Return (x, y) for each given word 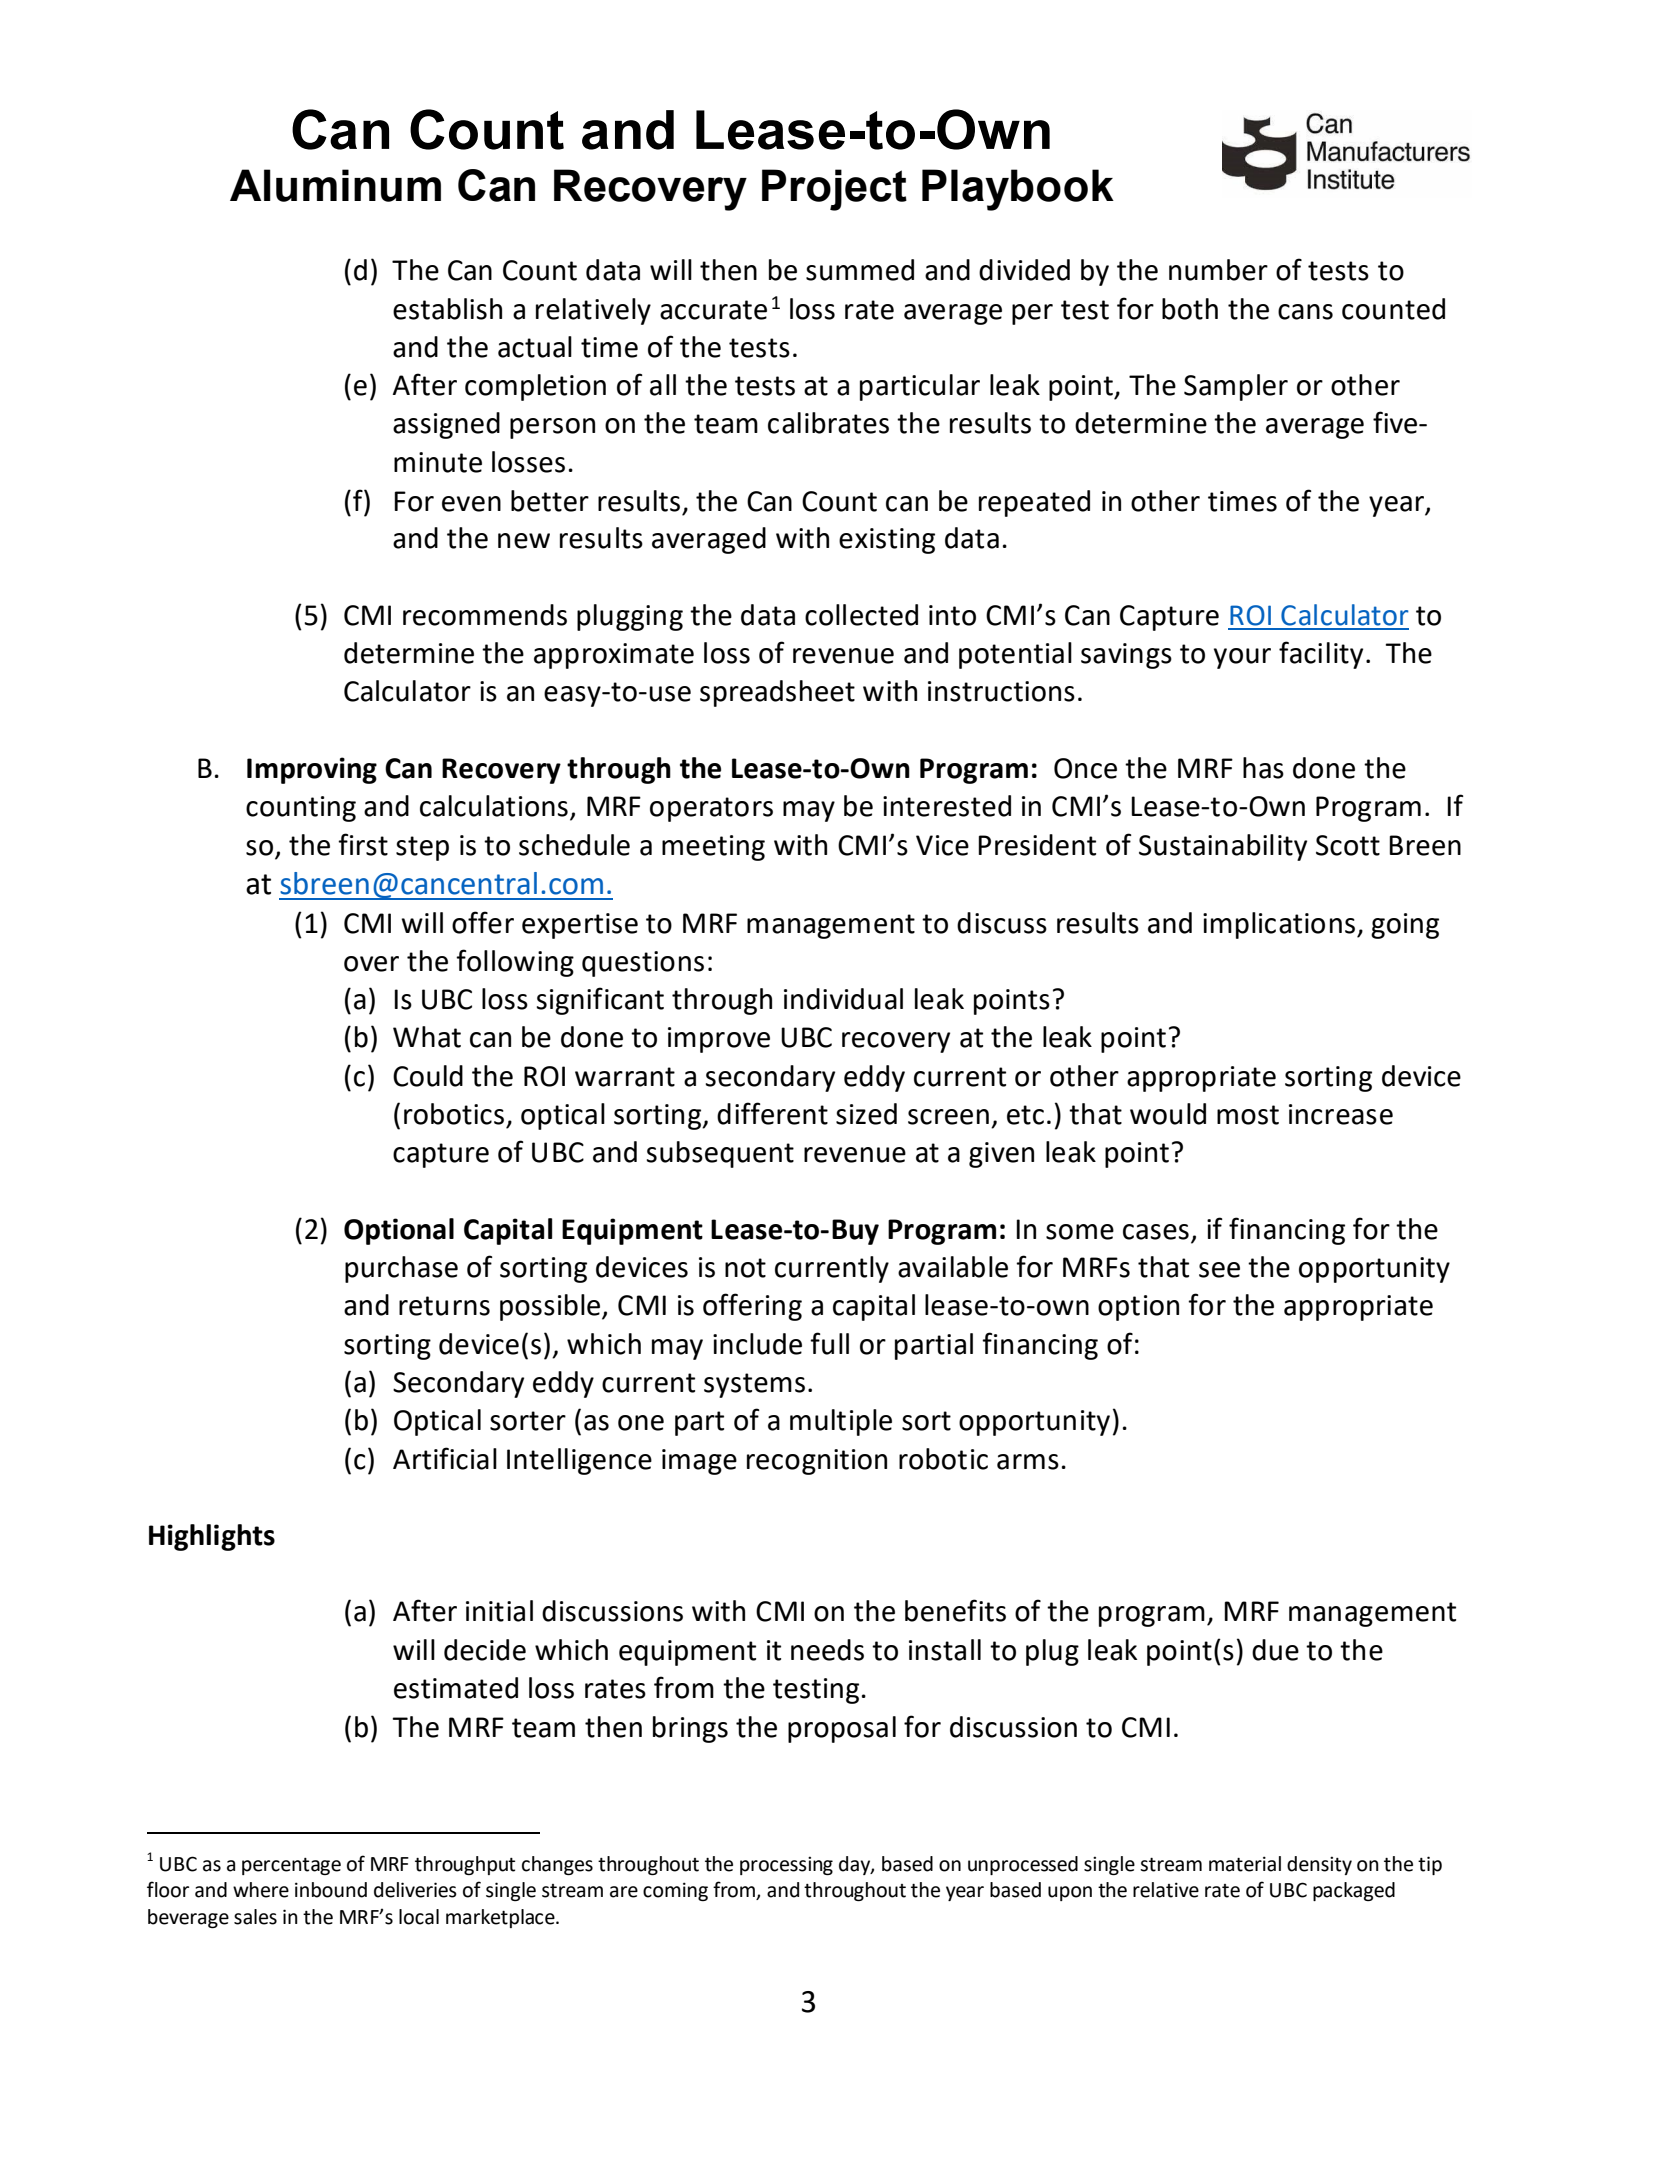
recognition (817, 1462)
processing (786, 1865)
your (1242, 658)
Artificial (445, 1458)
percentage (291, 1866)
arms (1028, 1462)
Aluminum (335, 185)
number (1218, 270)
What (427, 1037)
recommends (485, 615)
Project (834, 190)
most (1248, 1115)
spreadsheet (777, 693)
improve (719, 1040)
